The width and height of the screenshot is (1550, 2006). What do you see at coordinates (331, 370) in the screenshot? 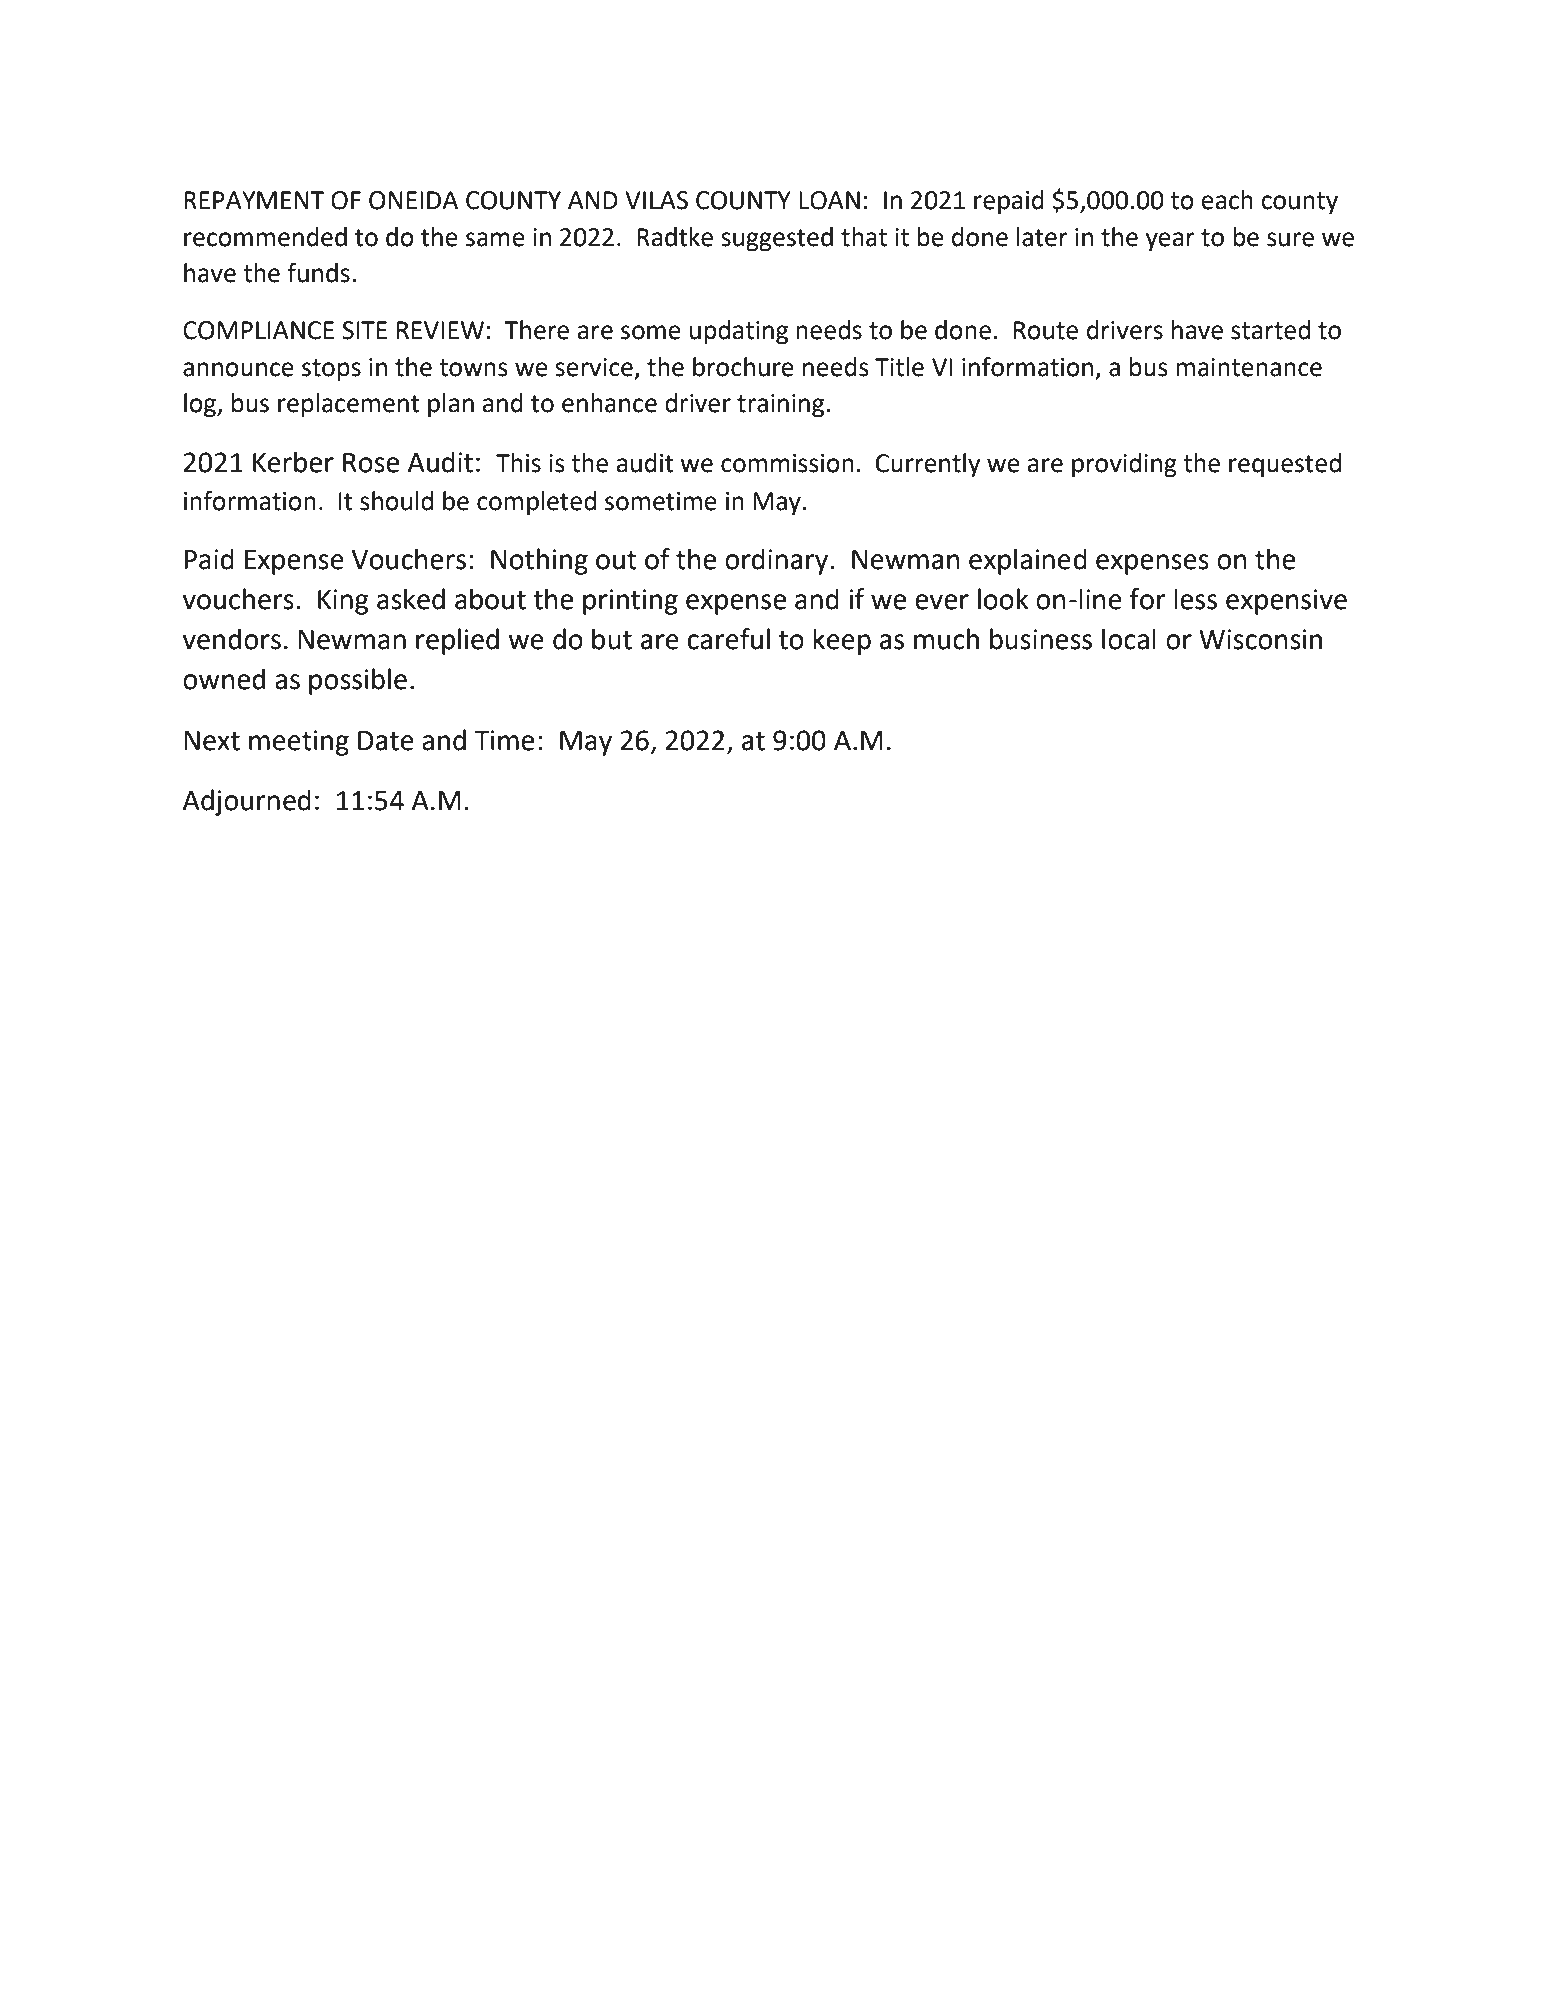
I see `stops` at bounding box center [331, 370].
